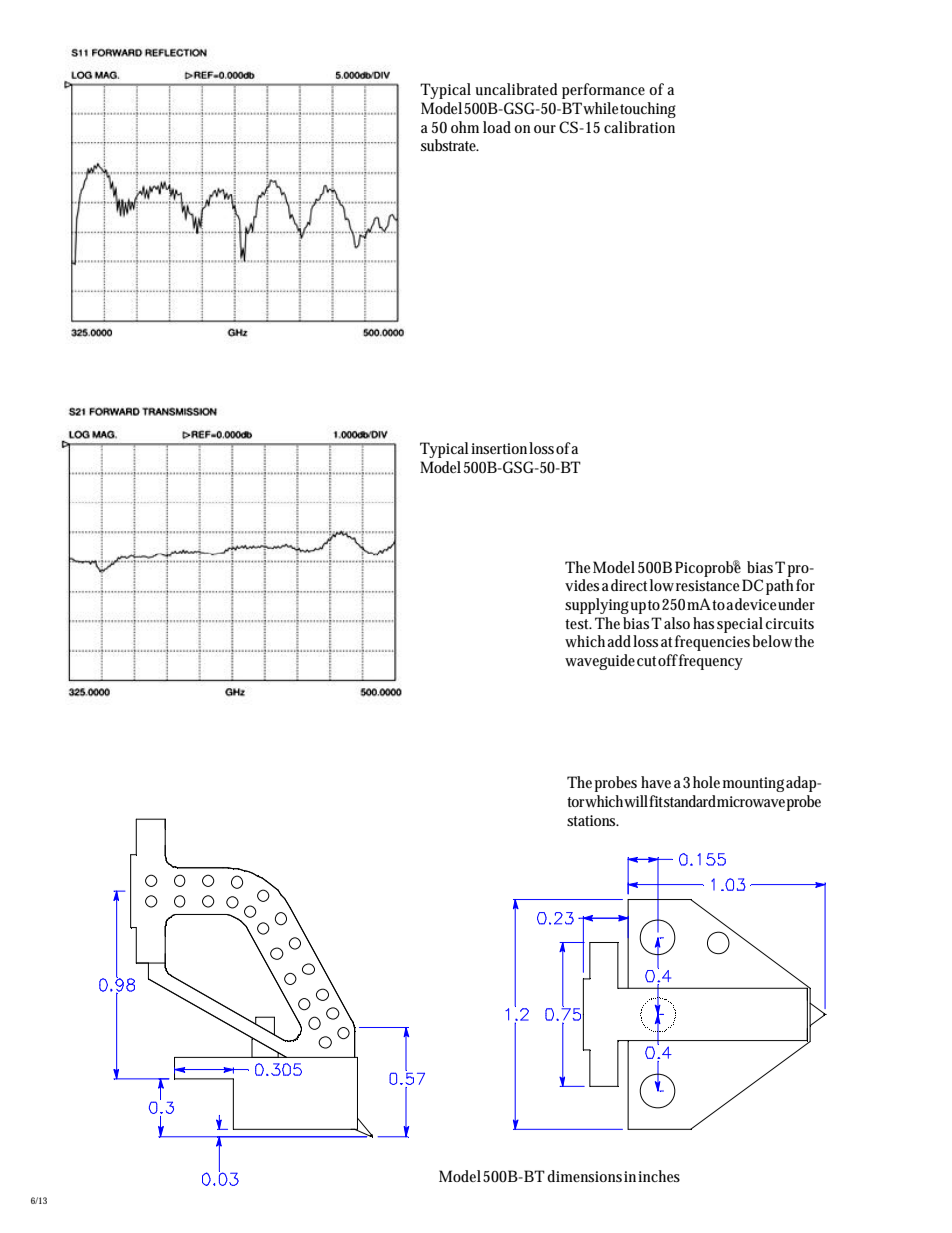 Image resolution: width=952 pixels, height=1233 pixels. Describe the element at coordinates (578, 624) in the image. I see `test` at that location.
